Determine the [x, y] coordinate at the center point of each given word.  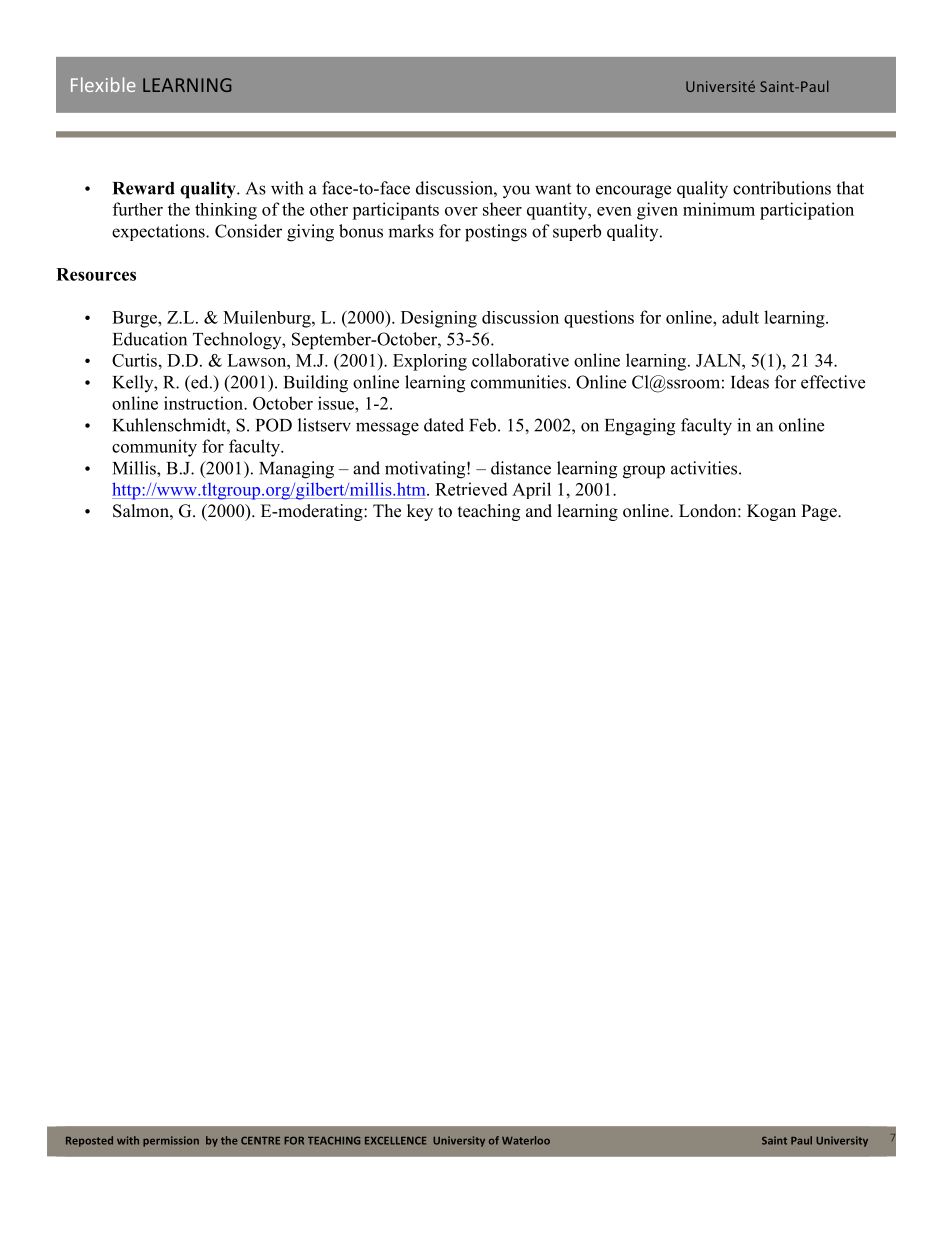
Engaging [640, 427]
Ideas [750, 382]
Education [150, 339]
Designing [439, 319]
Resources [96, 274]
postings [496, 233]
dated [444, 425]
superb [577, 232]
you [516, 192]
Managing [296, 470]
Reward [144, 188]
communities [518, 382]
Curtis [134, 360]
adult [740, 317]
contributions [782, 188]
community [154, 448]
